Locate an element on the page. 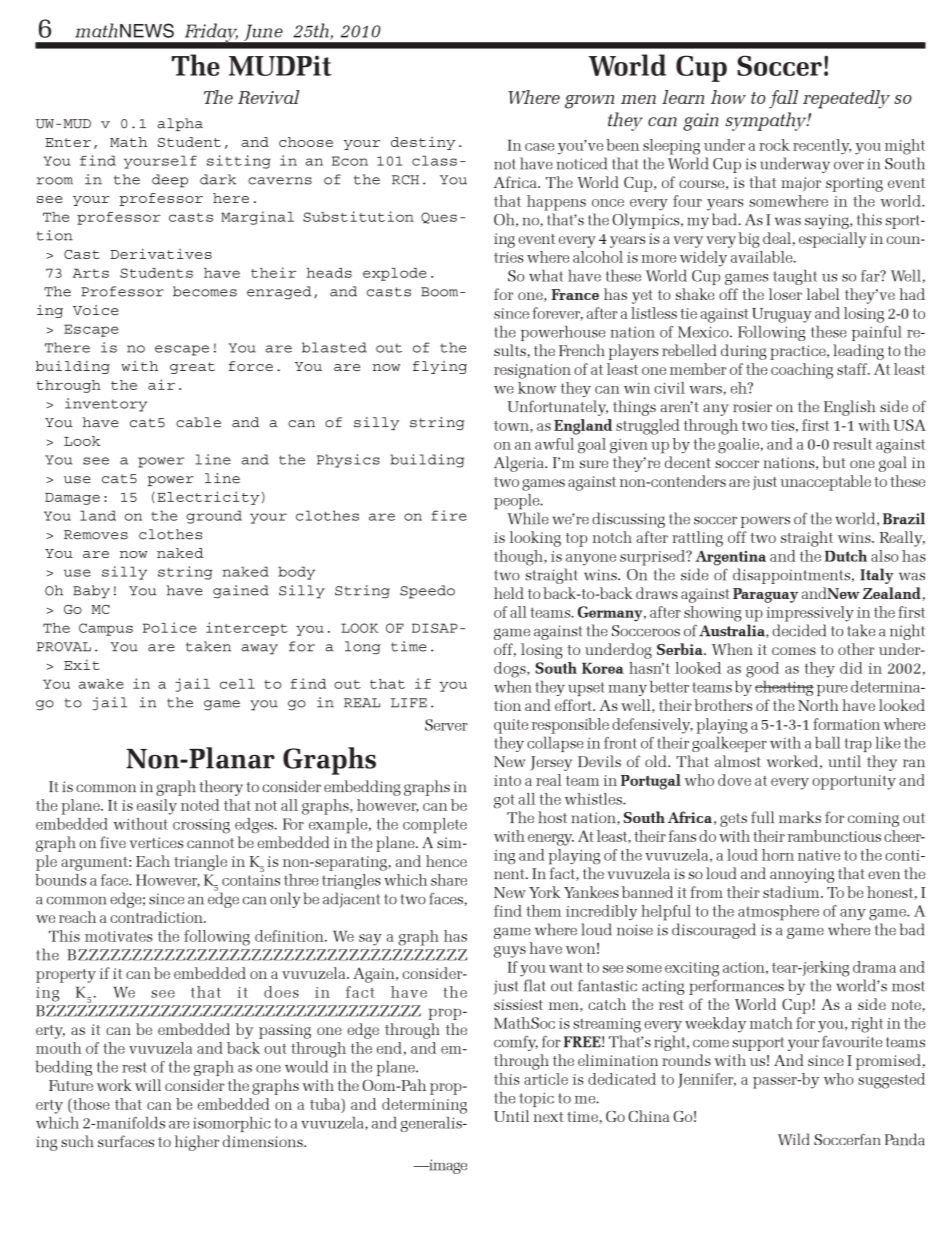 The width and height of the document is (952, 1233). Algeria is located at coordinates (520, 464).
